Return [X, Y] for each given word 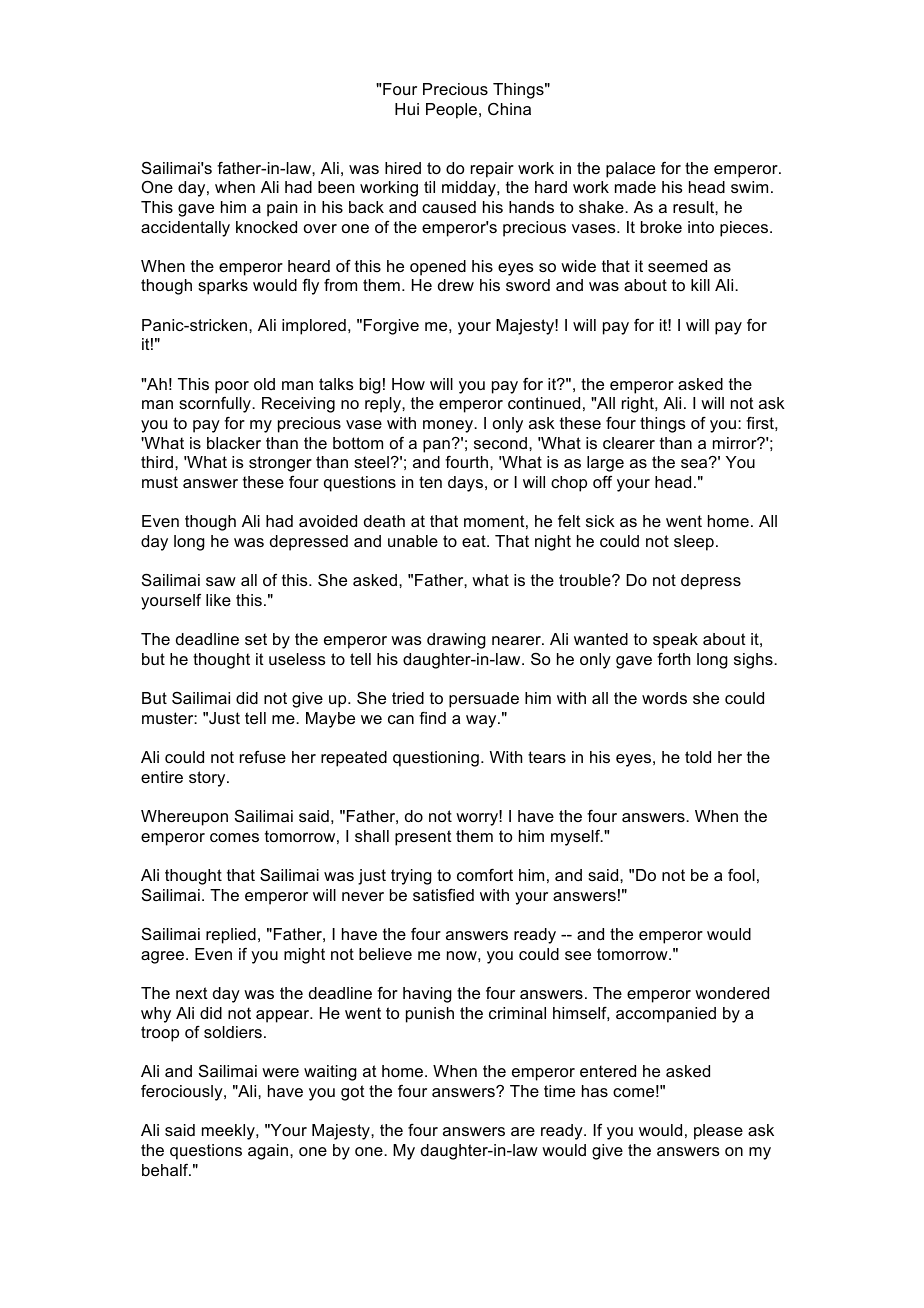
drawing [456, 641]
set [256, 639]
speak [675, 641]
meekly [229, 1132]
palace [630, 170]
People [453, 111]
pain [282, 209]
